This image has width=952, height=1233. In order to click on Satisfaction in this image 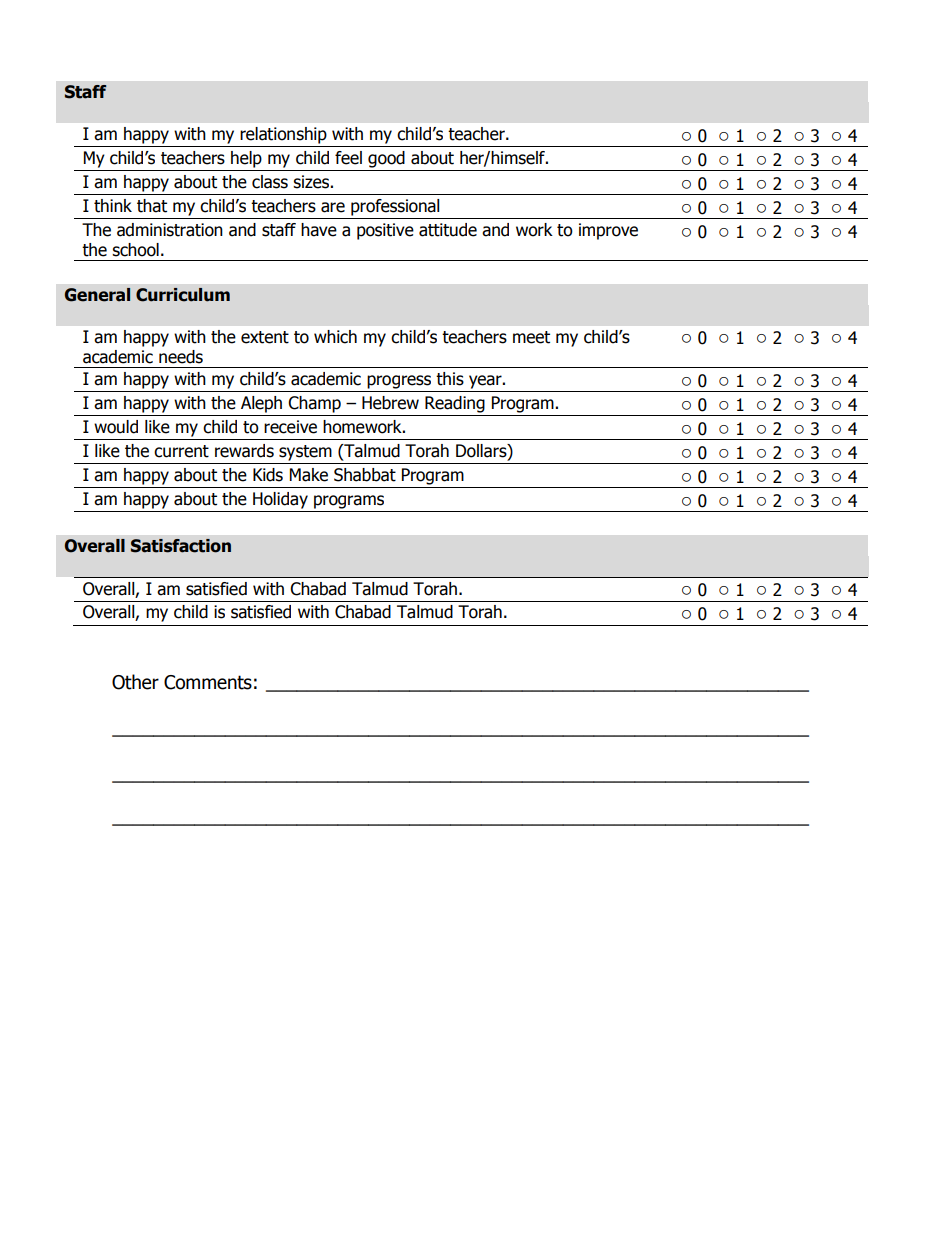, I will do `click(181, 546)`.
